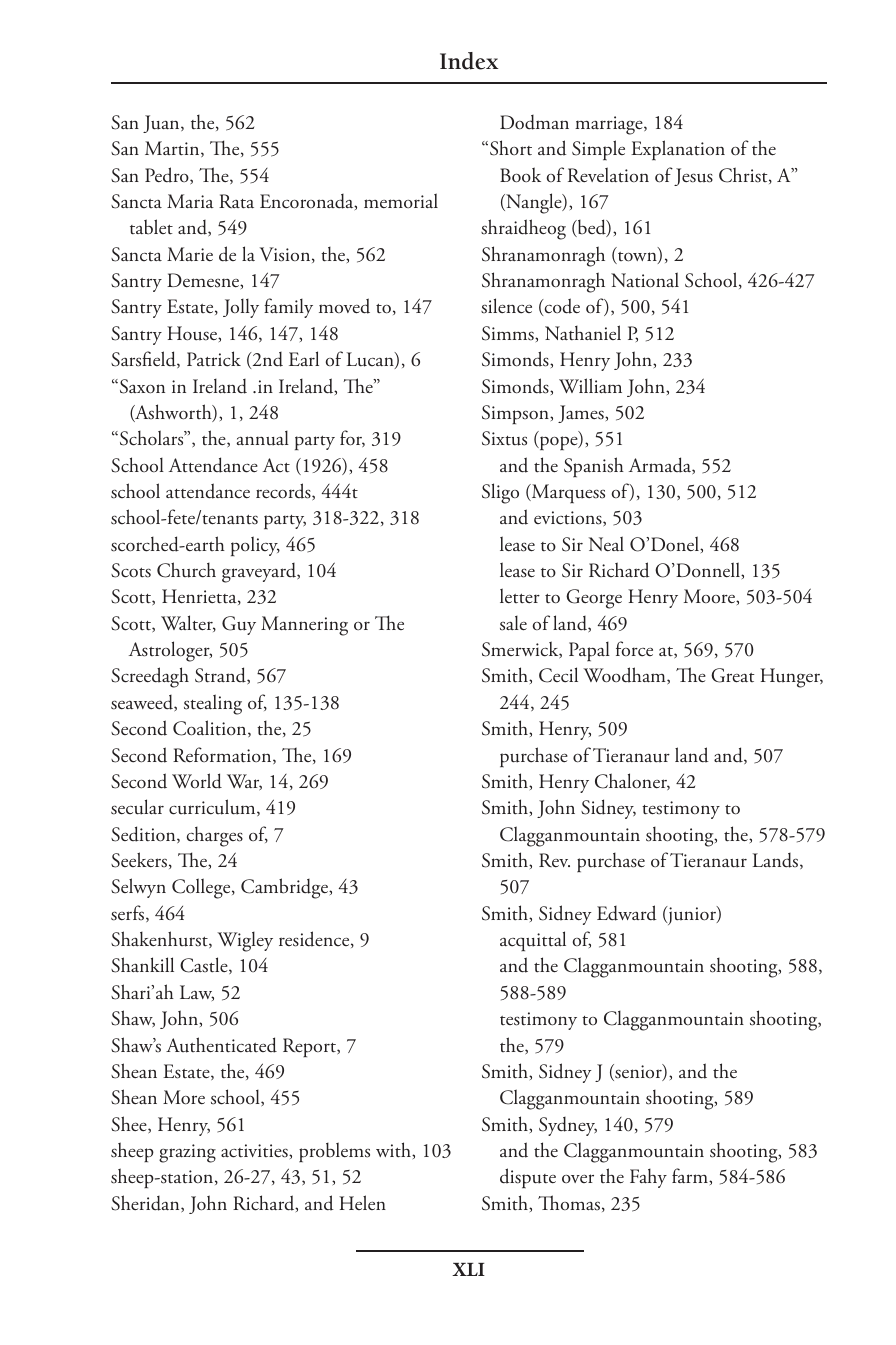 This page has height=1345, width=896. What do you see at coordinates (469, 61) in the page?
I see `Index` at bounding box center [469, 61].
